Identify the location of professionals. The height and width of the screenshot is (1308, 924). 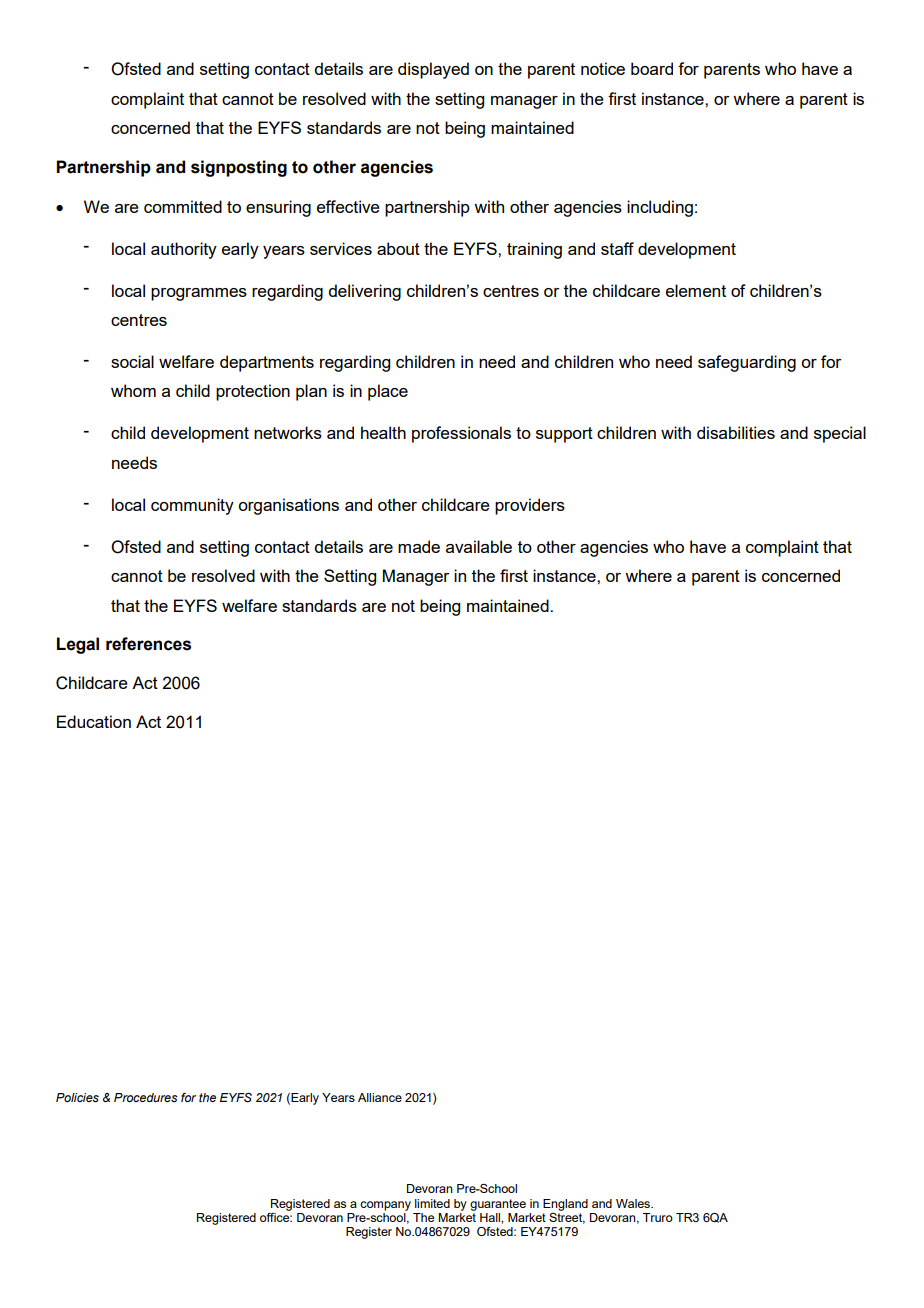
(461, 434).
